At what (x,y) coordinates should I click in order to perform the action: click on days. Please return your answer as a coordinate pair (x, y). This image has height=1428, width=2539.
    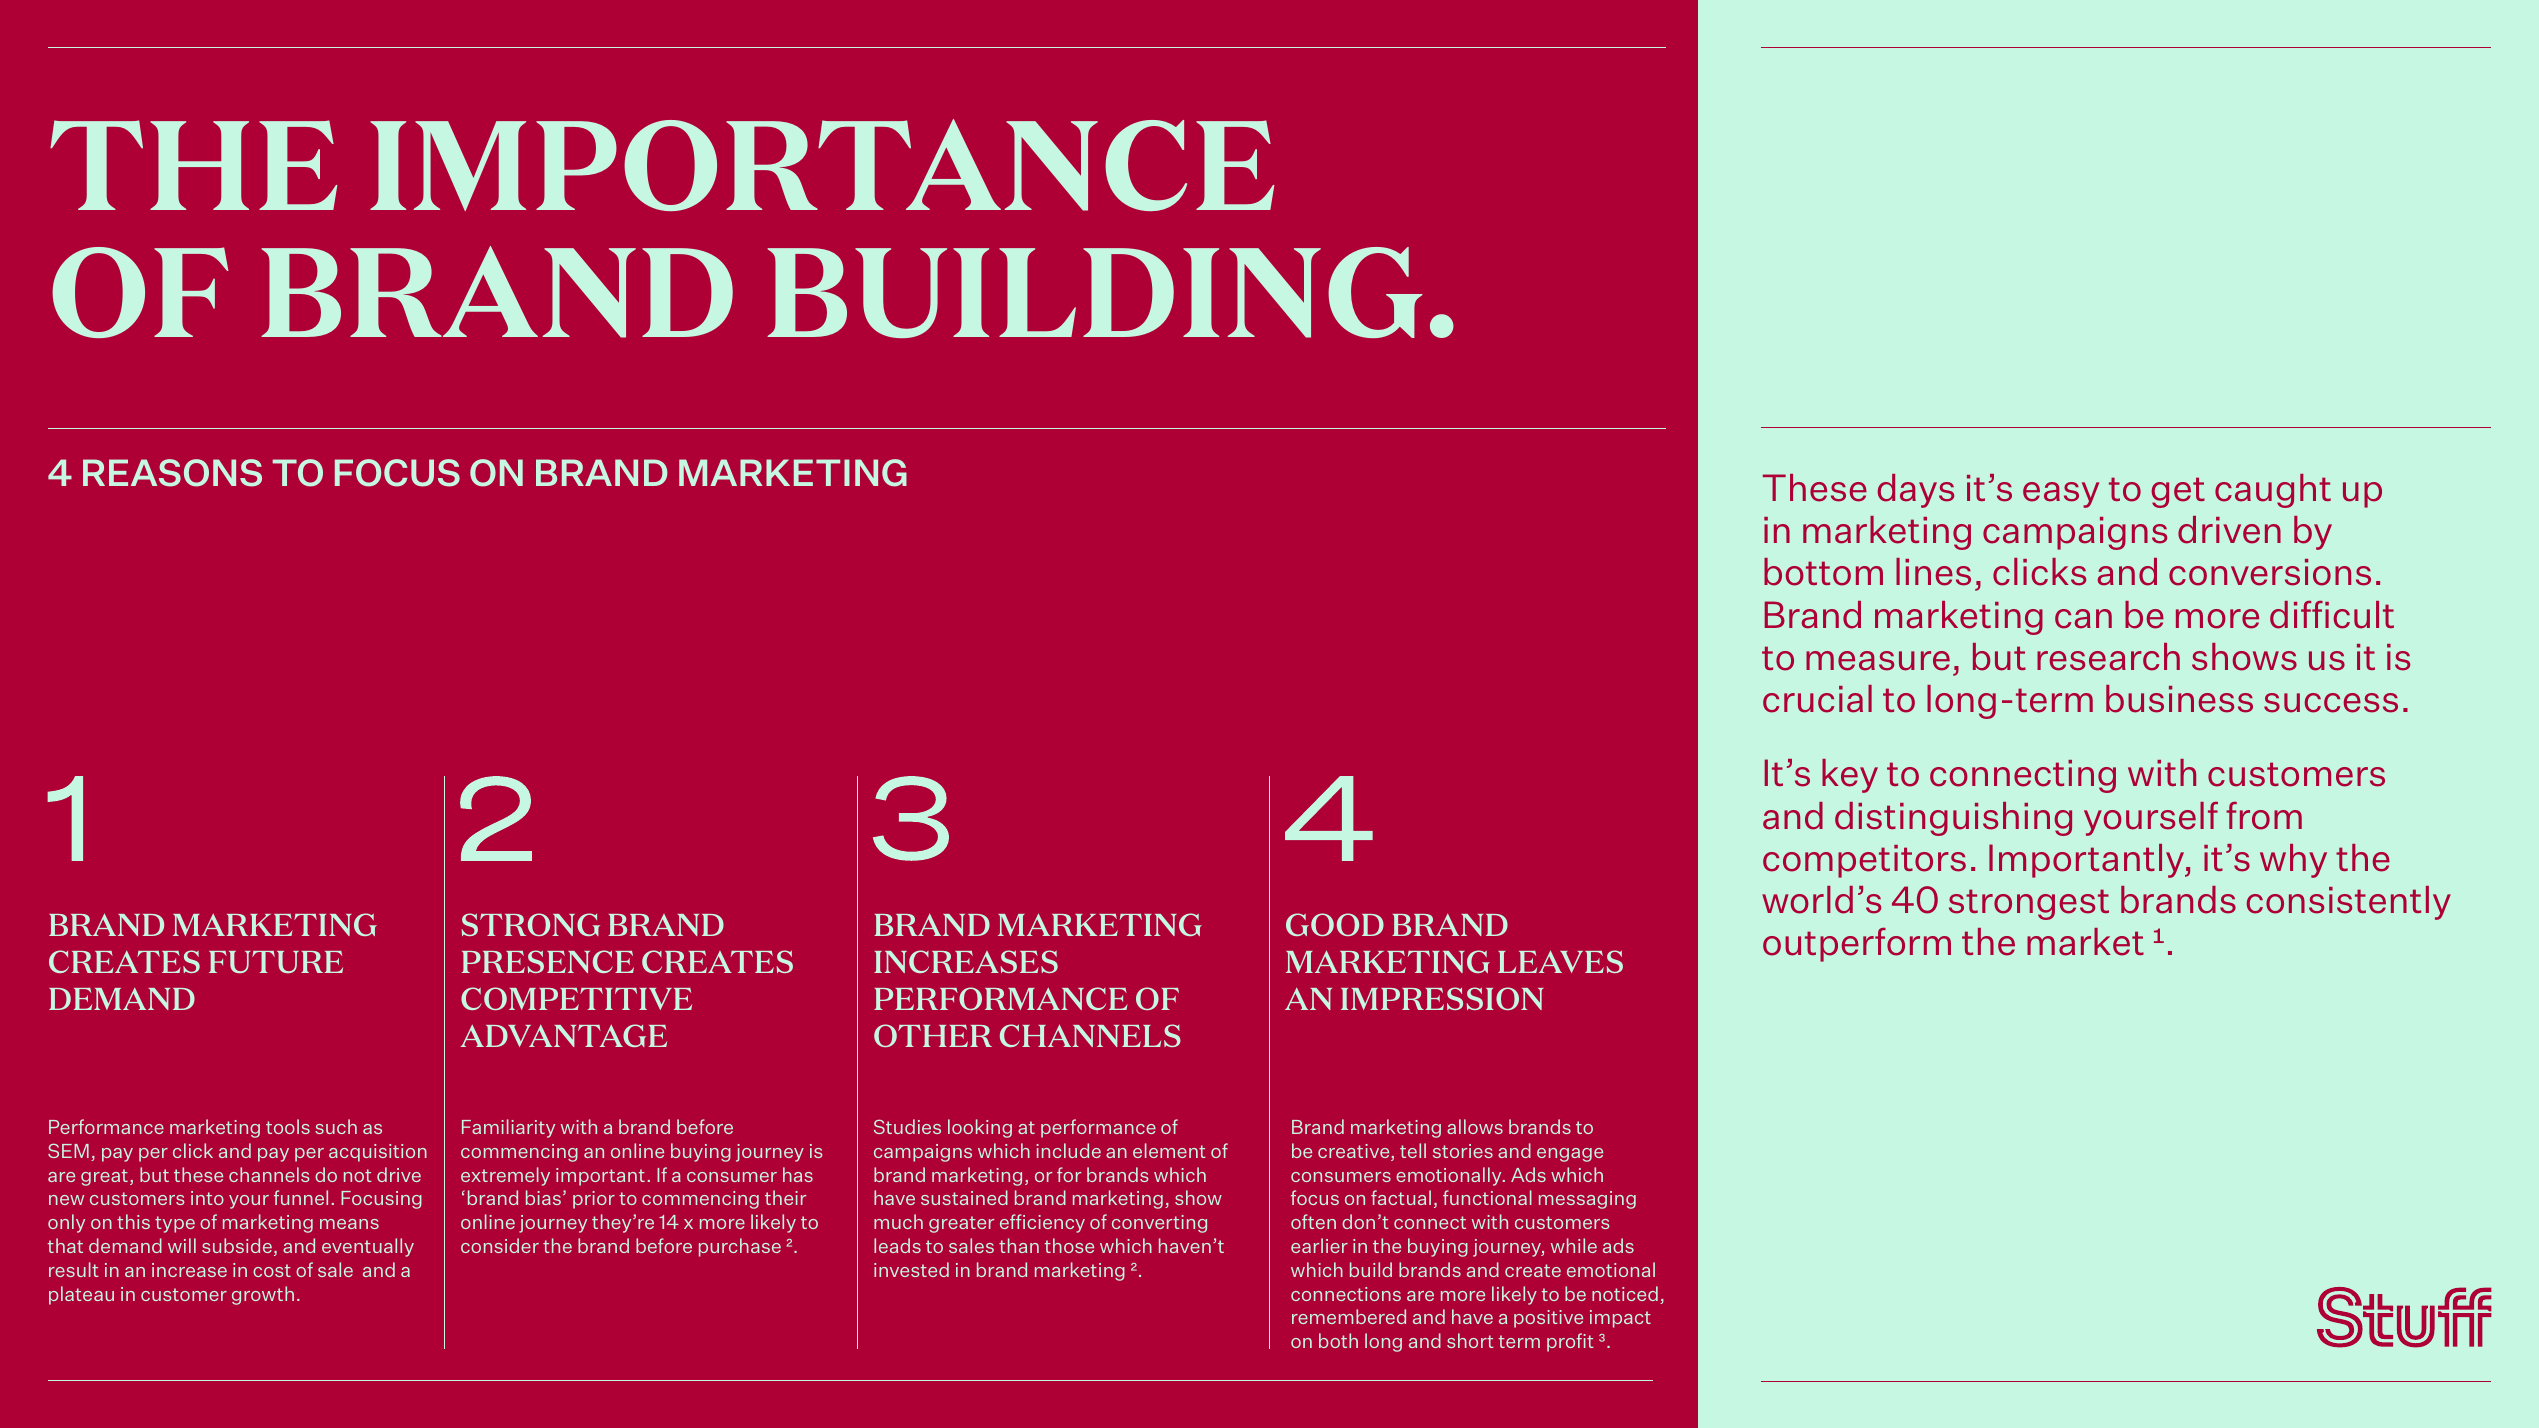
    Looking at the image, I should click on (1916, 491).
